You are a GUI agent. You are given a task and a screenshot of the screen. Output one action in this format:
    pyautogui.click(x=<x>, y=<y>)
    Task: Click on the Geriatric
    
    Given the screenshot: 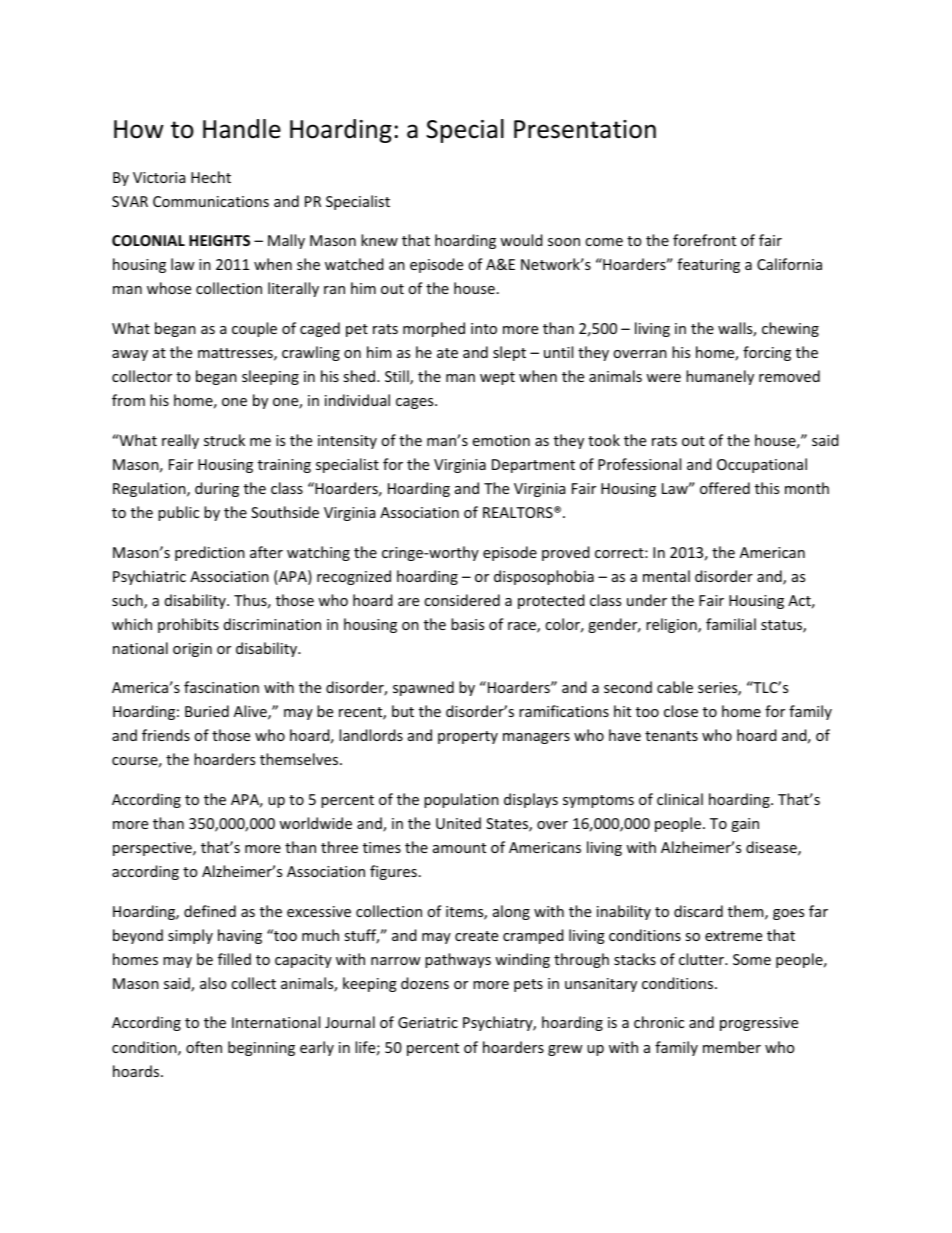 What is the action you would take?
    pyautogui.click(x=428, y=1022)
